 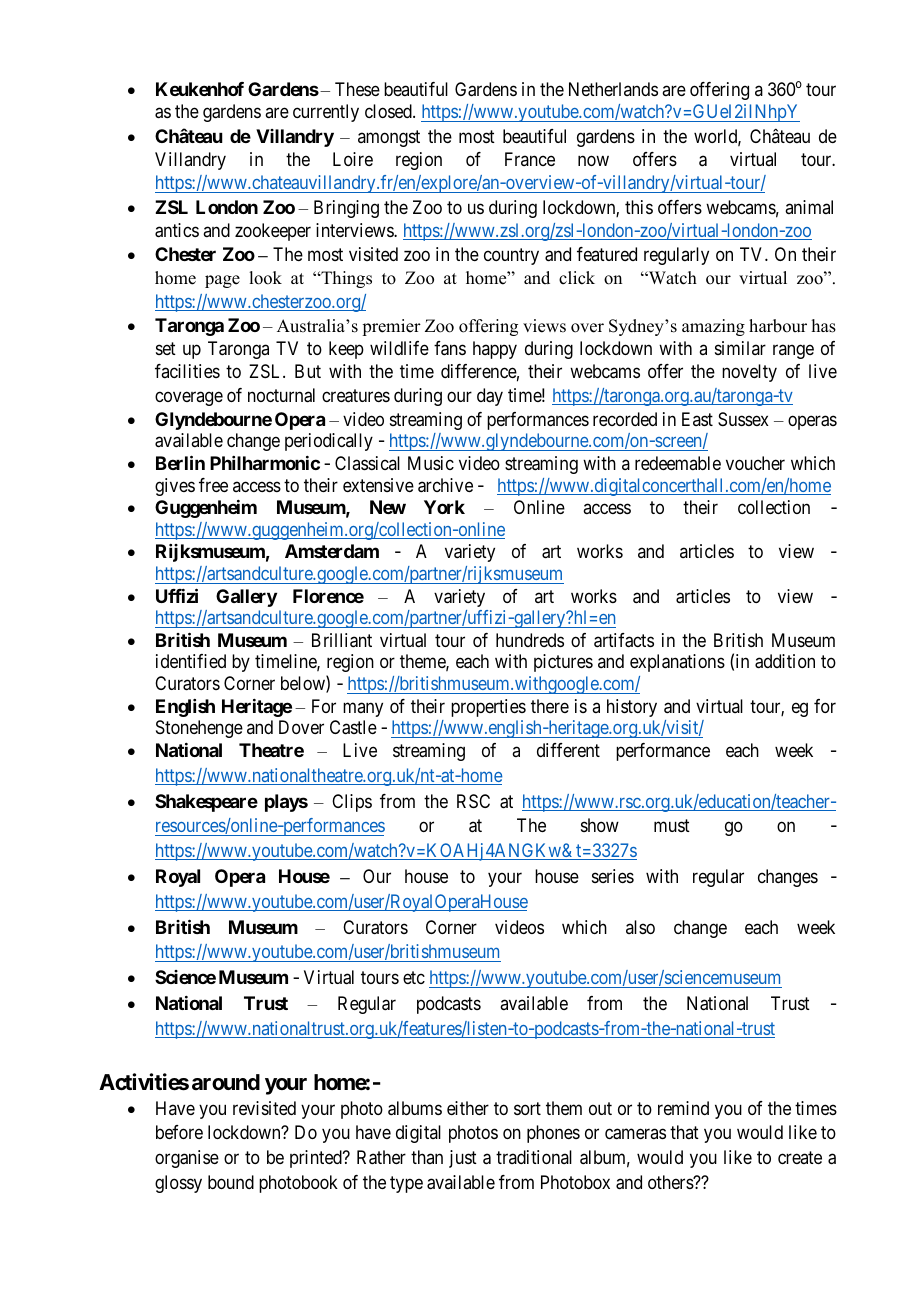 I want to click on hundreds, so click(x=530, y=640).
